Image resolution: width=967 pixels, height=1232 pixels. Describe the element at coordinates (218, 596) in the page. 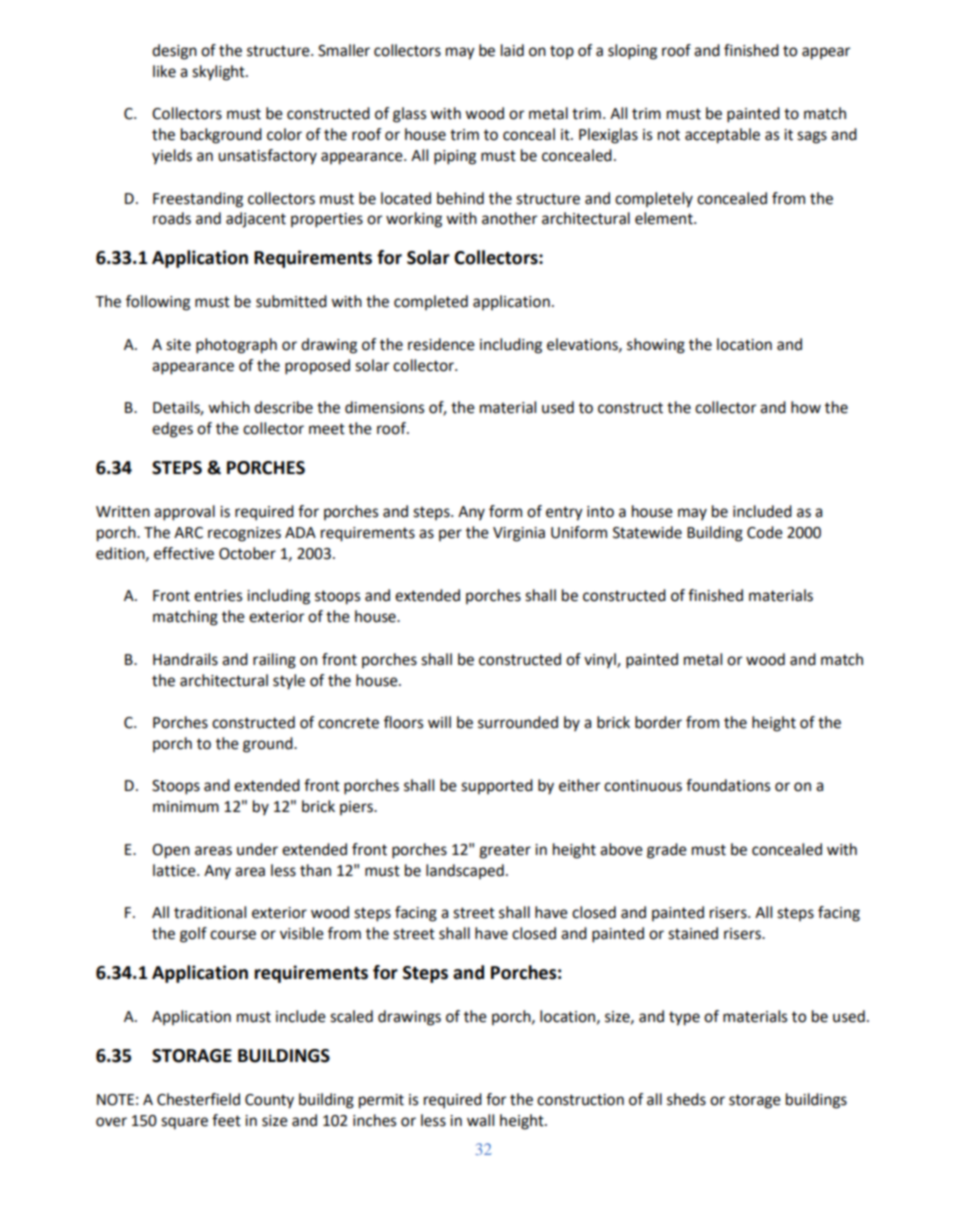

I see `entries` at that location.
